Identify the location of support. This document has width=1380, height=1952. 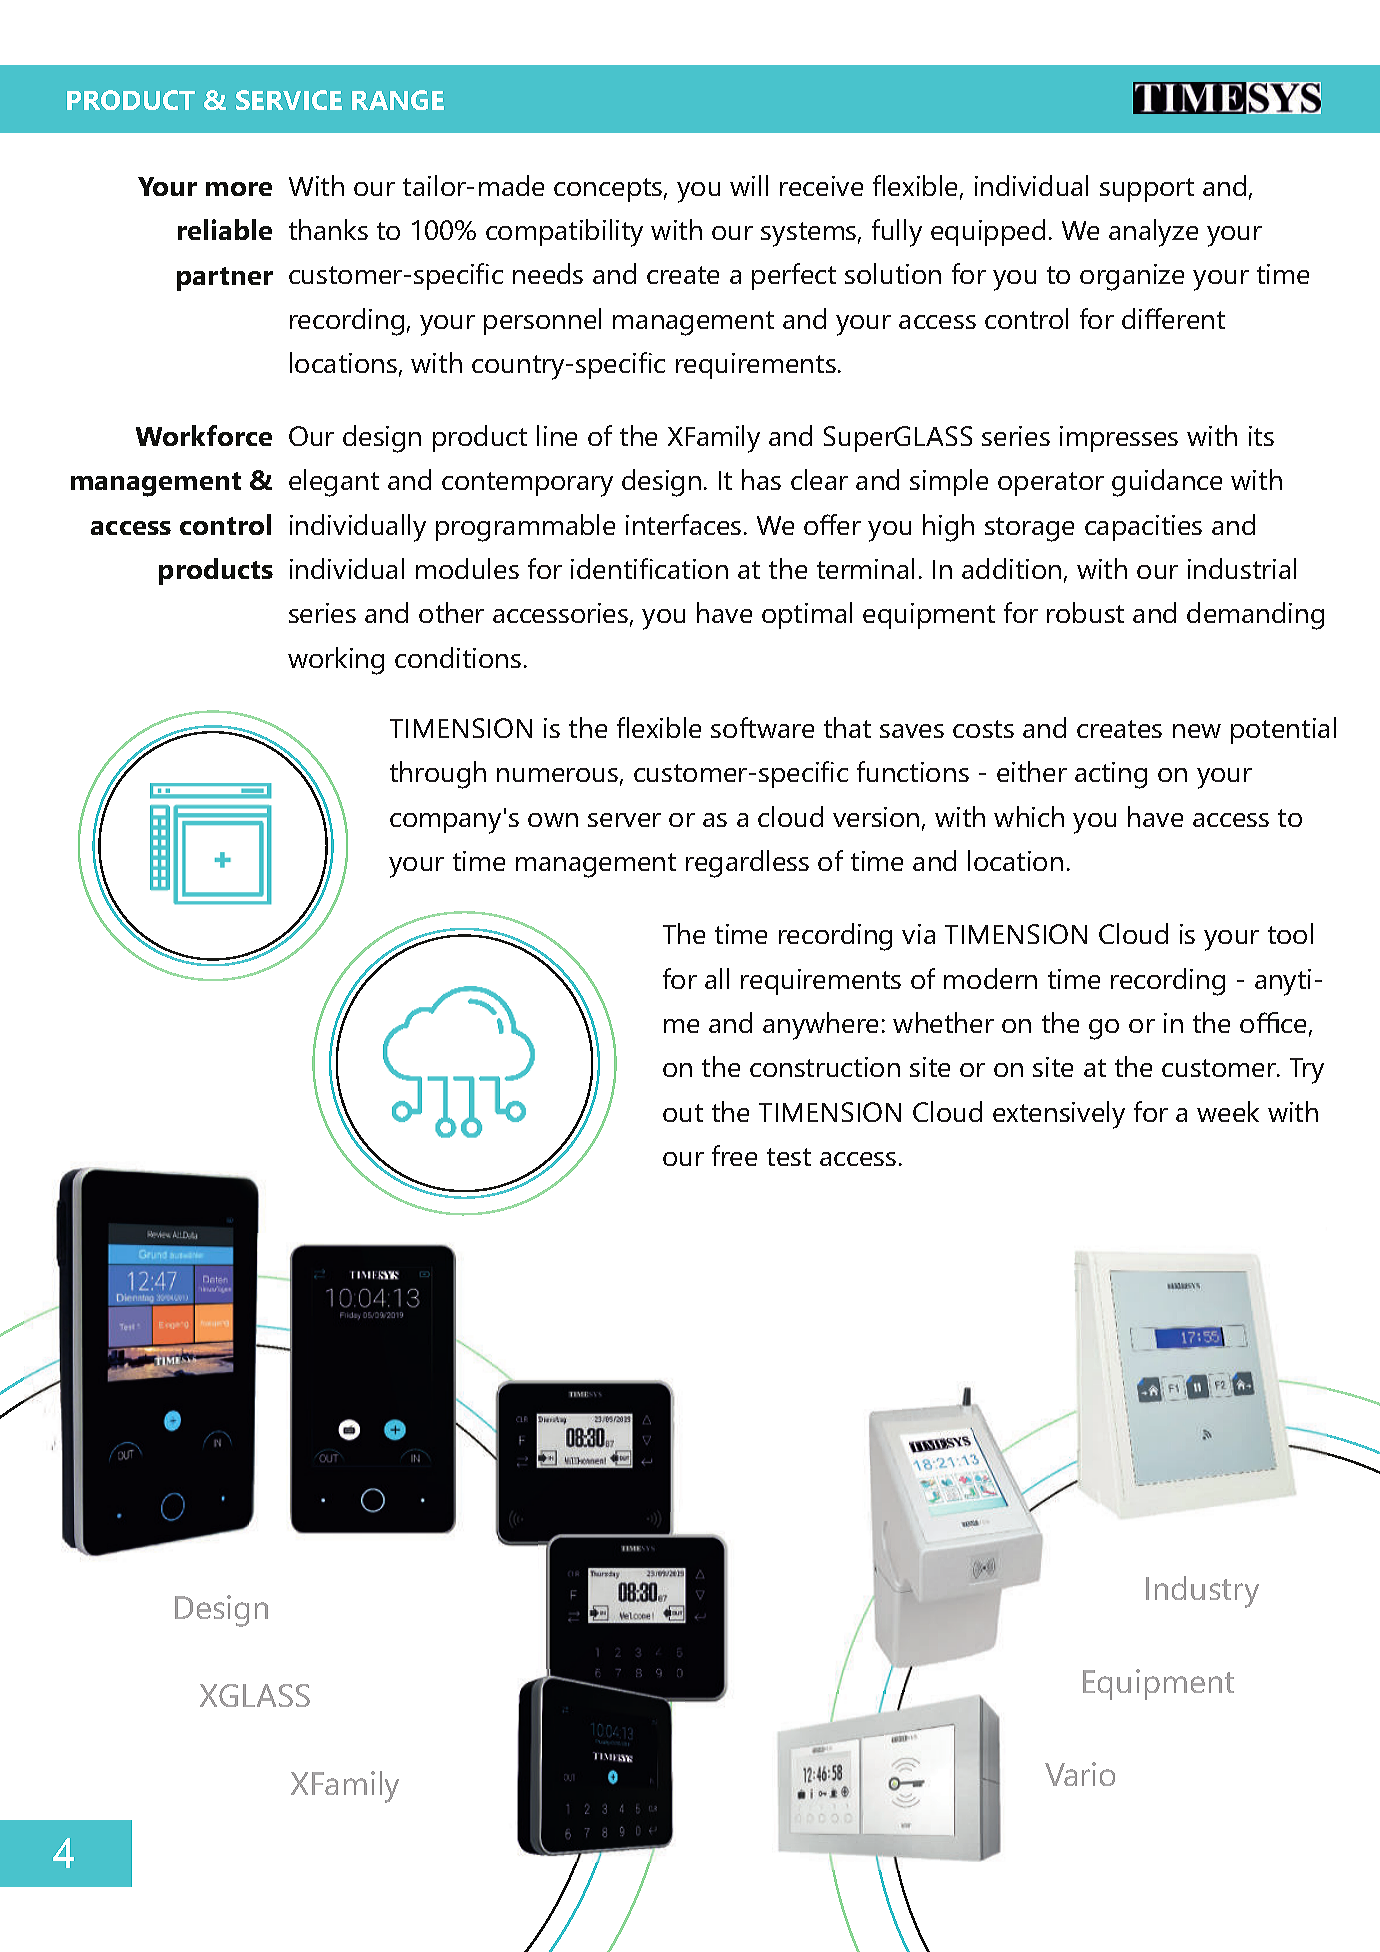
(1147, 190).
